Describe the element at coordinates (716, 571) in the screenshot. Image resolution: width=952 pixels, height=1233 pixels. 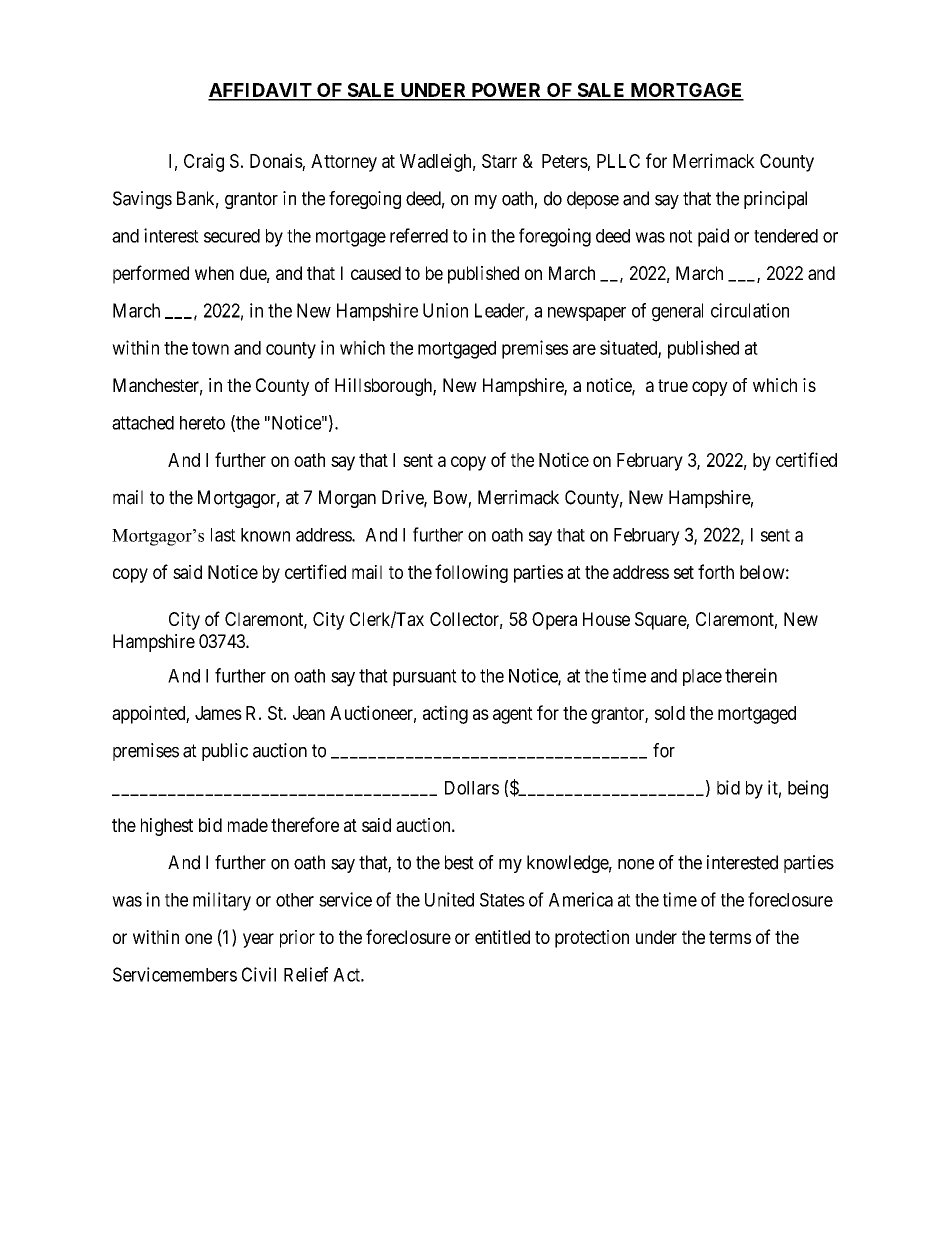
I see `forth` at that location.
